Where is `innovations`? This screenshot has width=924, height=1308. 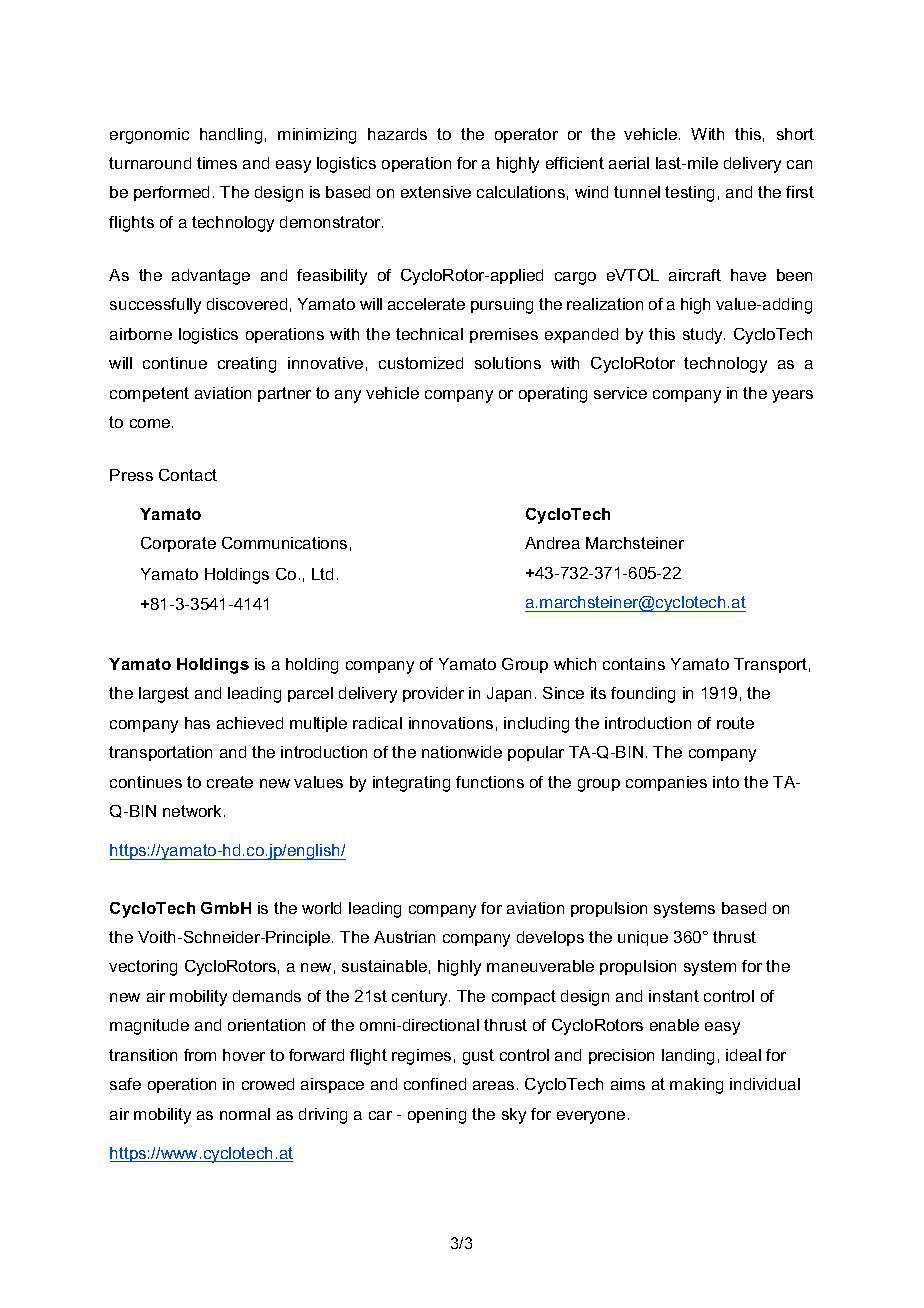
innovations is located at coordinates (451, 723).
